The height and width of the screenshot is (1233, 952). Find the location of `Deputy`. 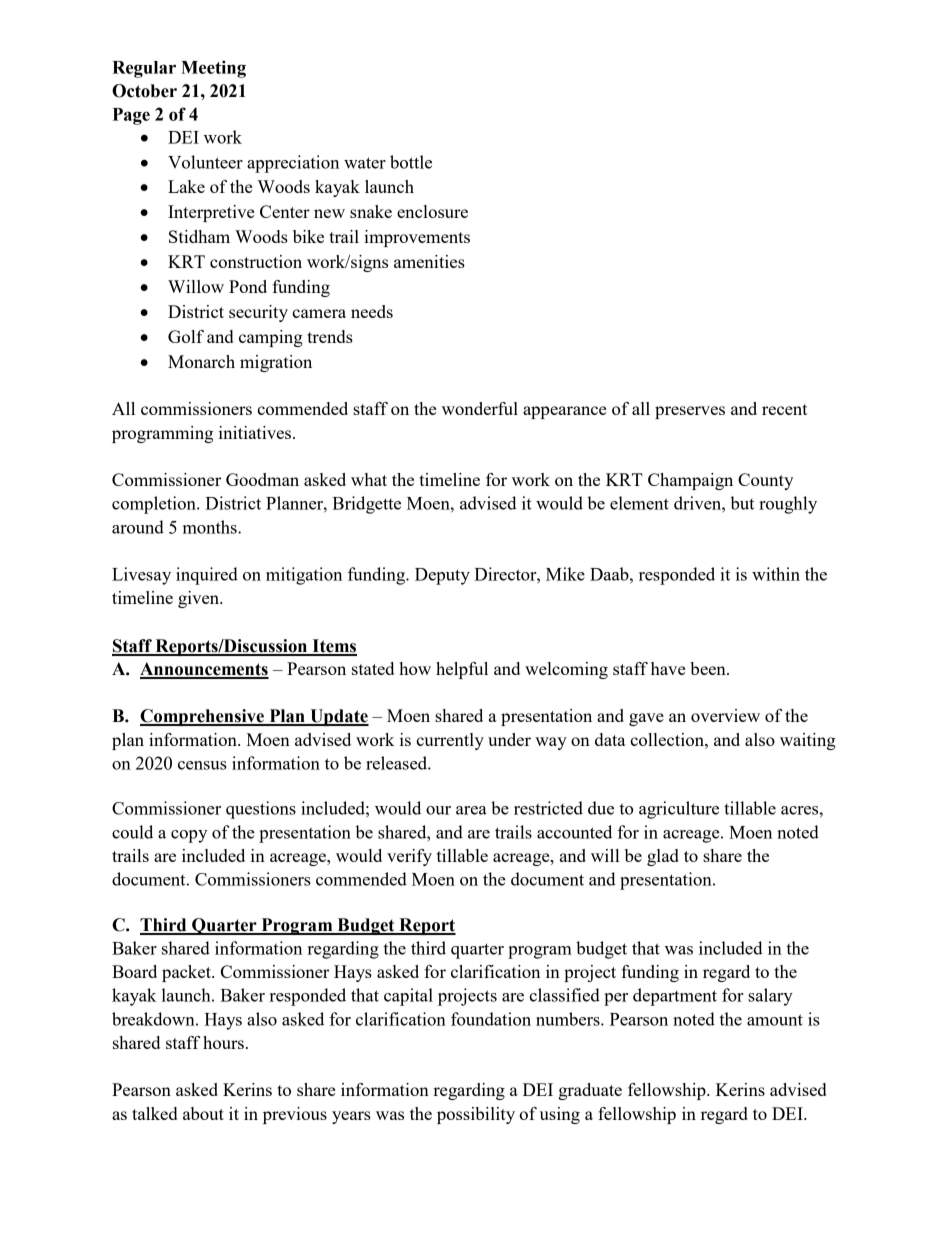

Deputy is located at coordinates (442, 576).
